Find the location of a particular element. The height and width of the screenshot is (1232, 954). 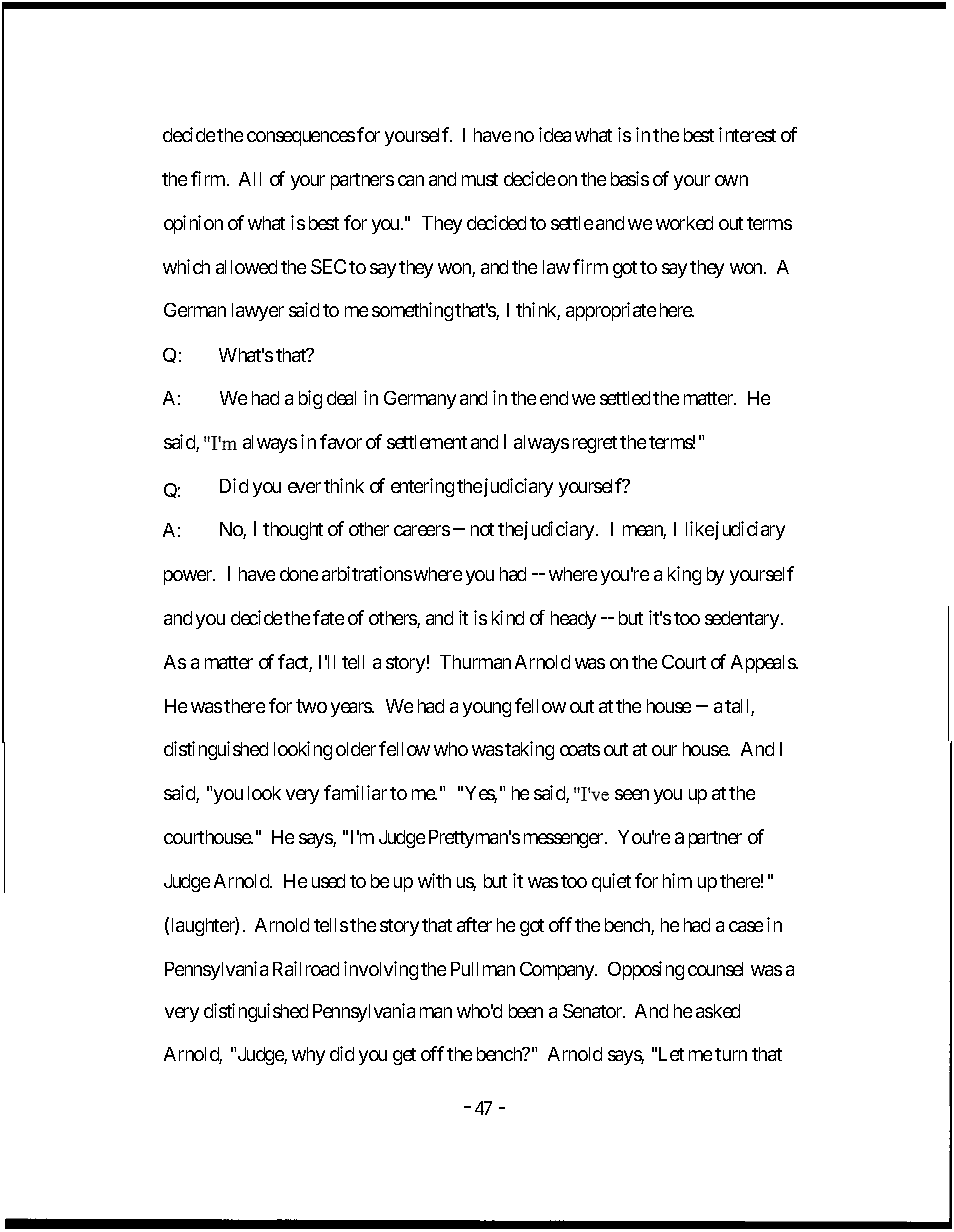

seen is located at coordinates (632, 794).
